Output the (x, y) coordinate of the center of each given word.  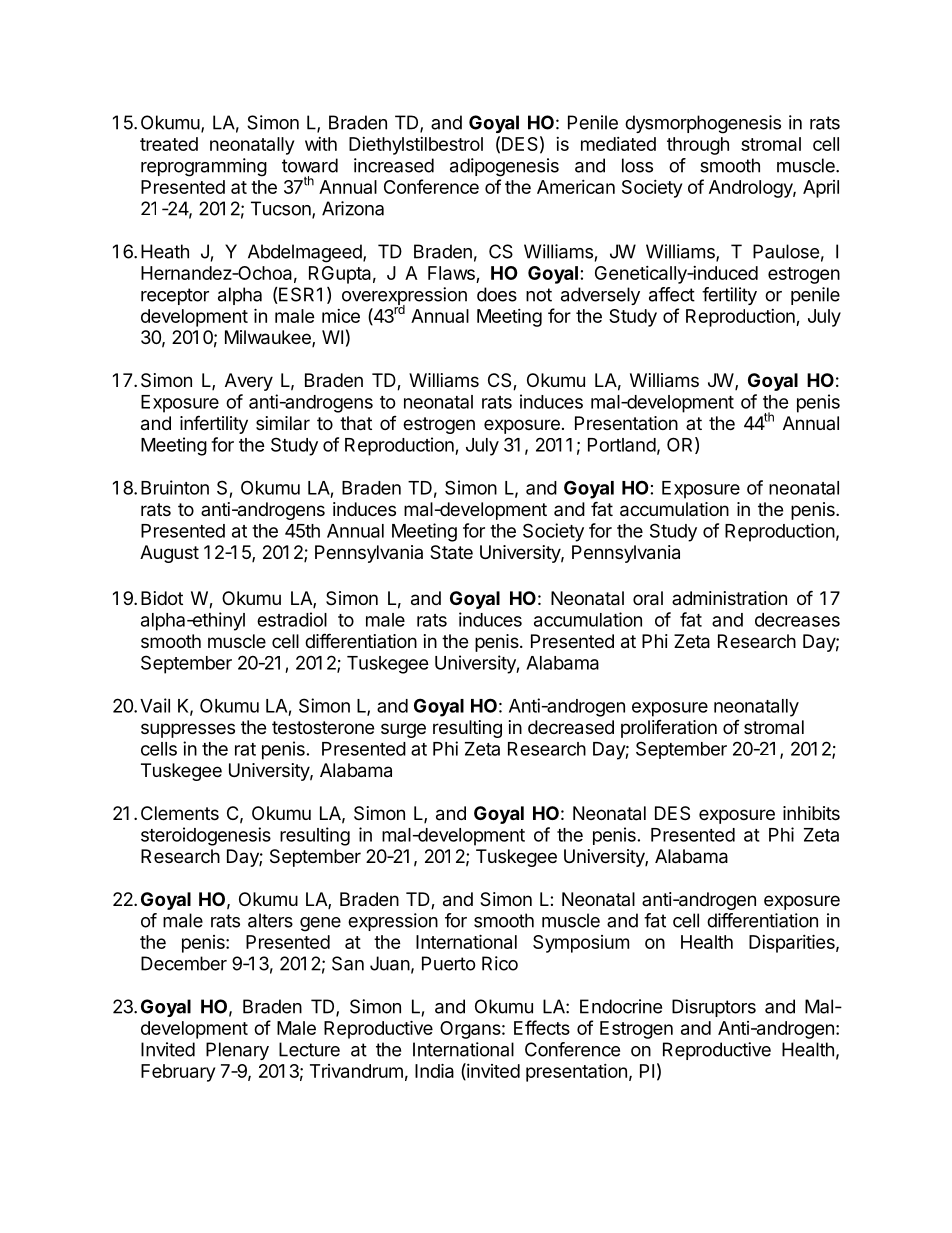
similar (283, 423)
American (576, 187)
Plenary (237, 1051)
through (698, 146)
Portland (622, 445)
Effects (542, 1027)
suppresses (188, 730)
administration (729, 598)
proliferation (669, 729)
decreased (571, 727)
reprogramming (204, 167)
